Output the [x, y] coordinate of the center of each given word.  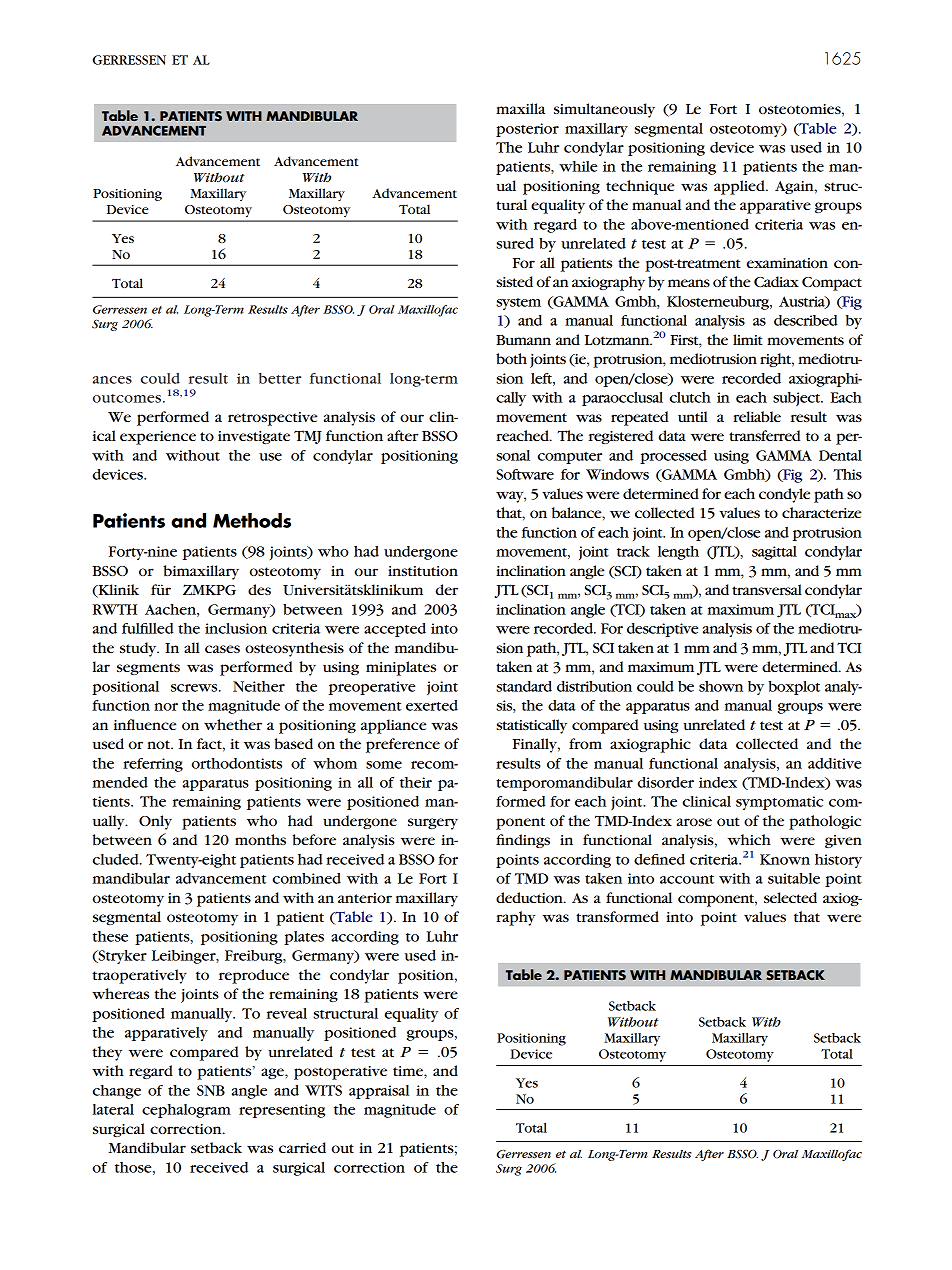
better [280, 378]
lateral [113, 1109]
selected [790, 897]
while [578, 166]
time [409, 1071]
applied [740, 187]
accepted [395, 630]
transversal [767, 589]
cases [222, 649]
